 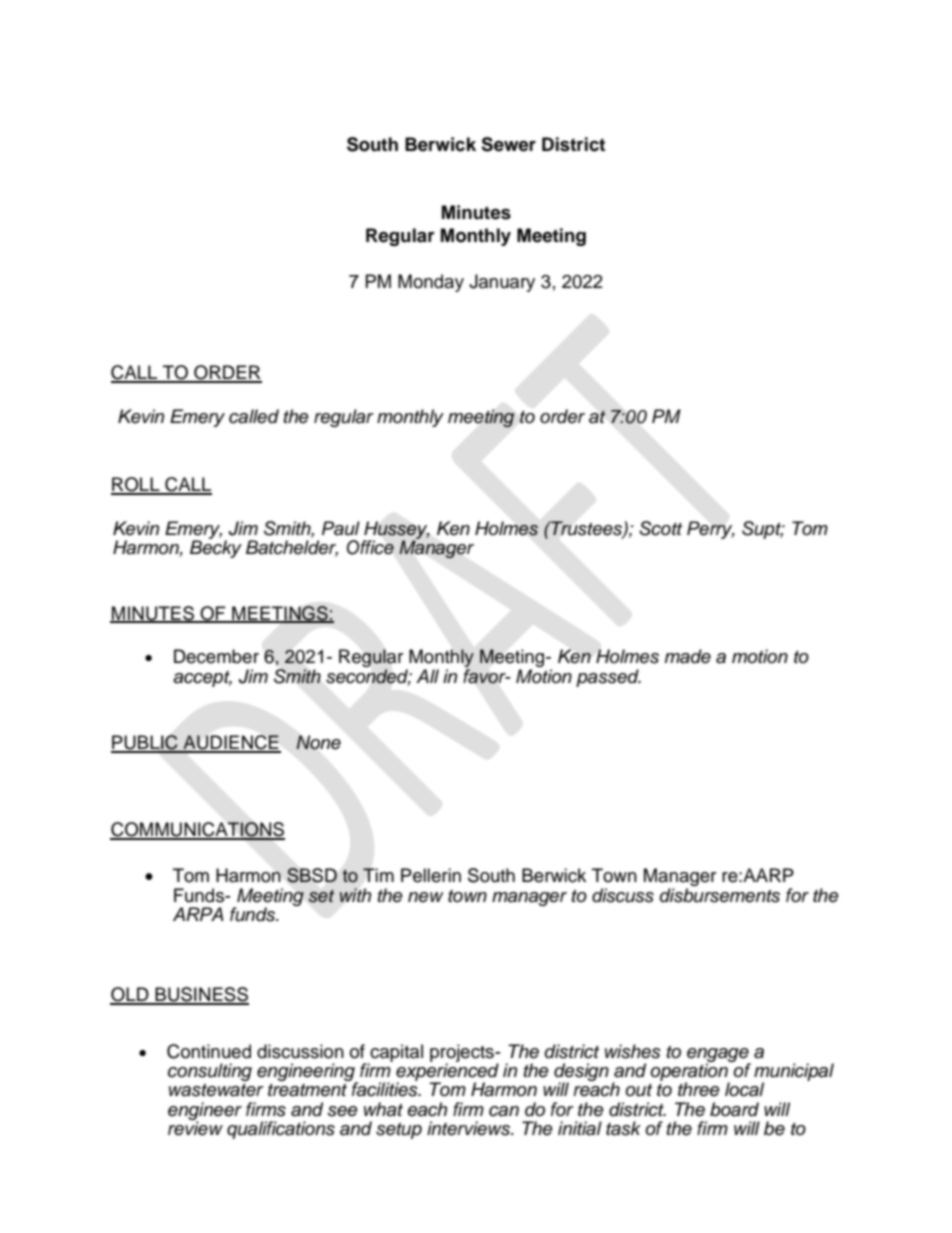 What do you see at coordinates (508, 144) in the screenshot?
I see `Sewer` at bounding box center [508, 144].
